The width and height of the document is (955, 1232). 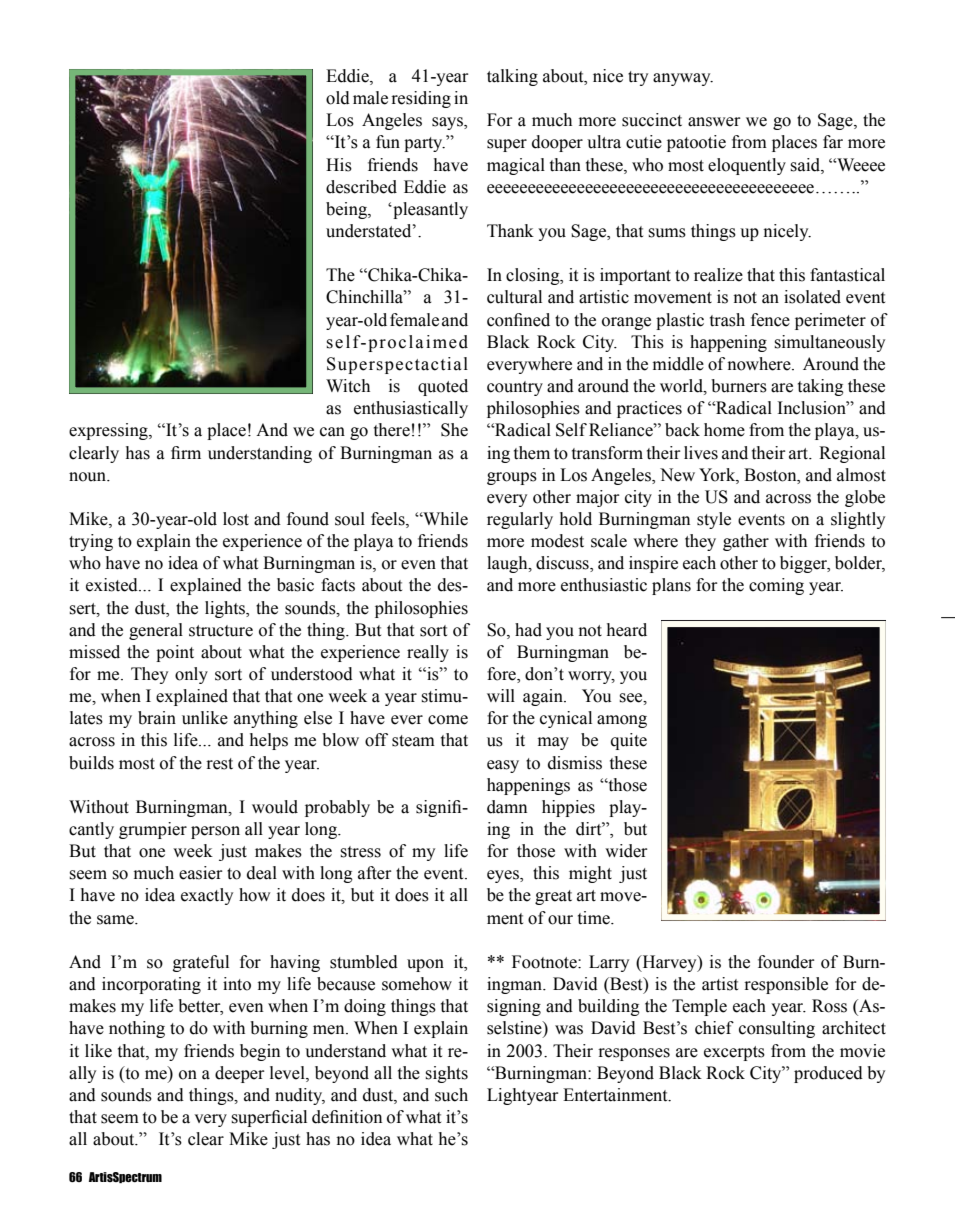 What do you see at coordinates (388, 142) in the document?
I see `fun` at bounding box center [388, 142].
